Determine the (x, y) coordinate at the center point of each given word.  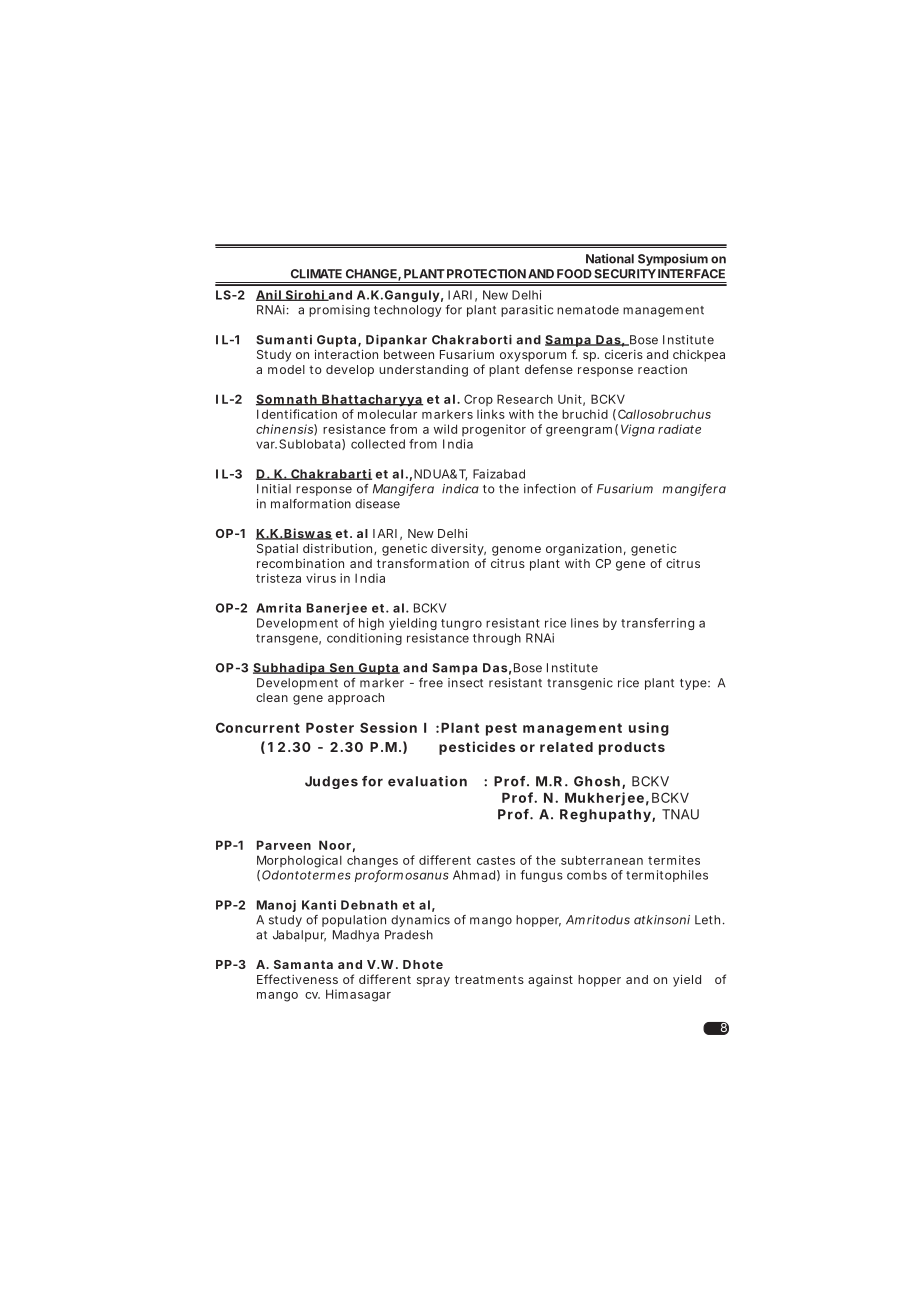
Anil (269, 295)
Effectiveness (297, 979)
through (497, 639)
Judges (331, 782)
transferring (657, 624)
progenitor (494, 430)
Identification (297, 414)
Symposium (673, 260)
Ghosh (597, 781)
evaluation (427, 781)
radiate (679, 429)
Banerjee (337, 609)
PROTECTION (486, 274)
